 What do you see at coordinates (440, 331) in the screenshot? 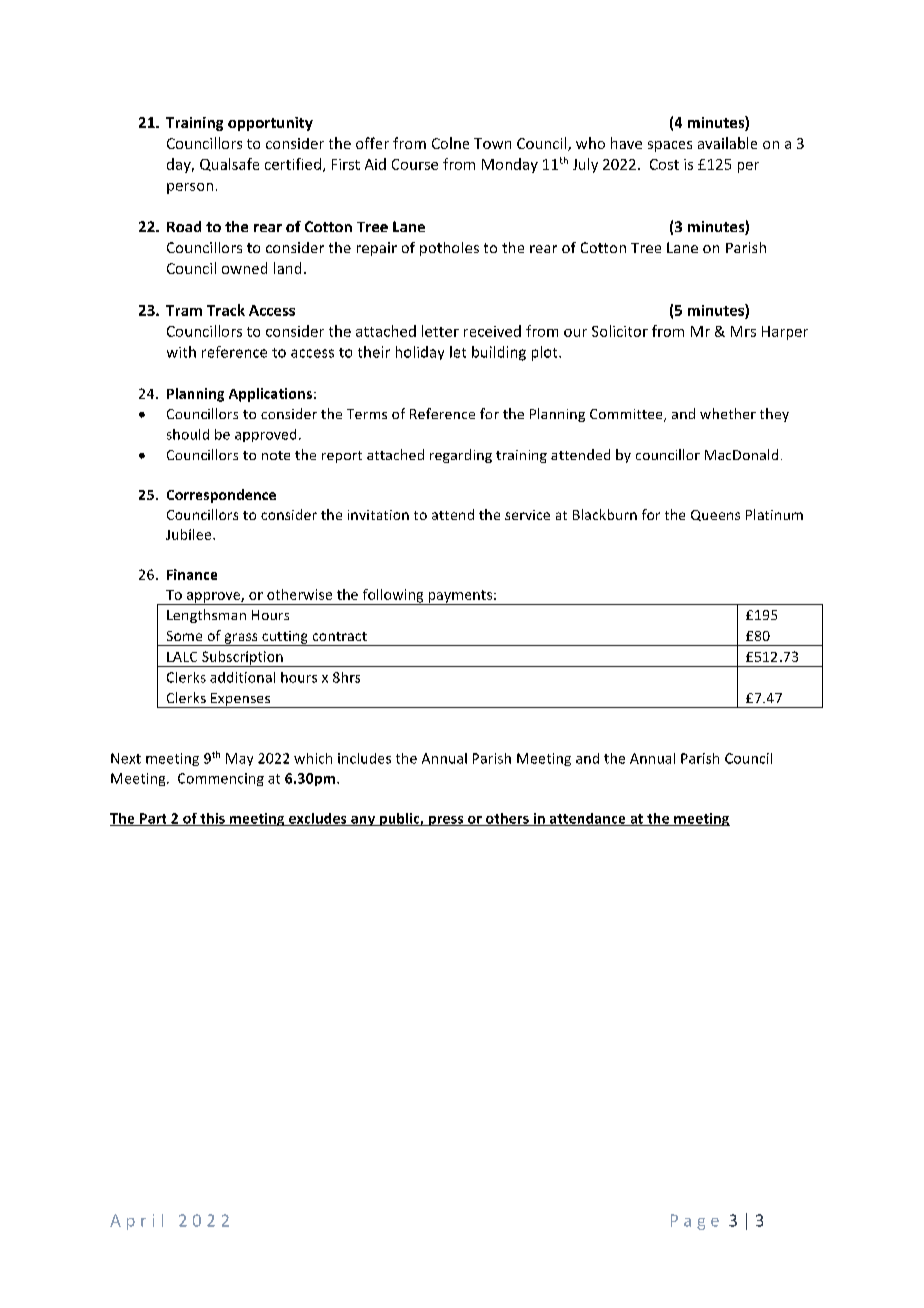
I see `letter` at bounding box center [440, 331].
